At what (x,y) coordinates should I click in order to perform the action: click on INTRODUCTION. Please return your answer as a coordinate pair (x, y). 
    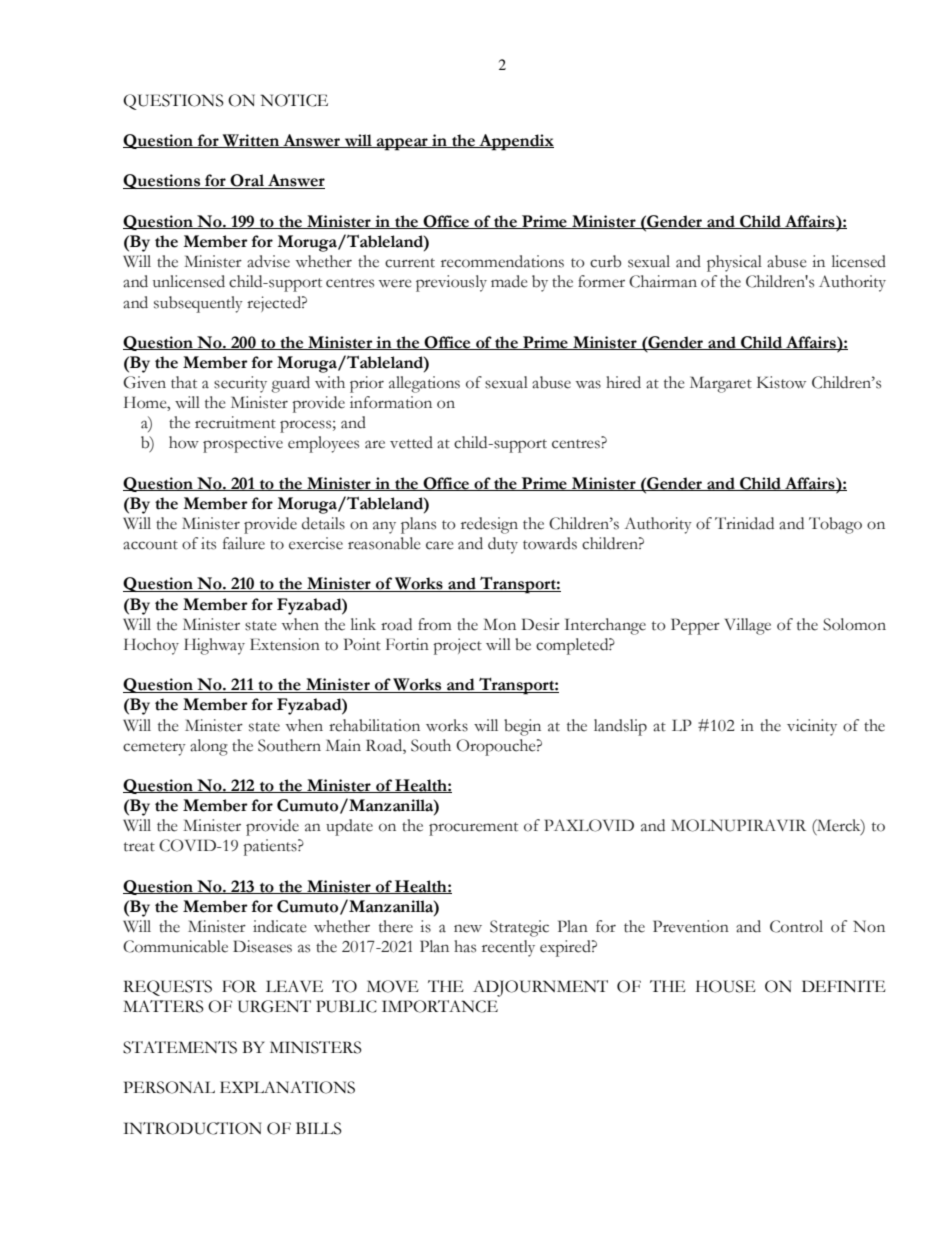
    Looking at the image, I should click on (192, 1128).
